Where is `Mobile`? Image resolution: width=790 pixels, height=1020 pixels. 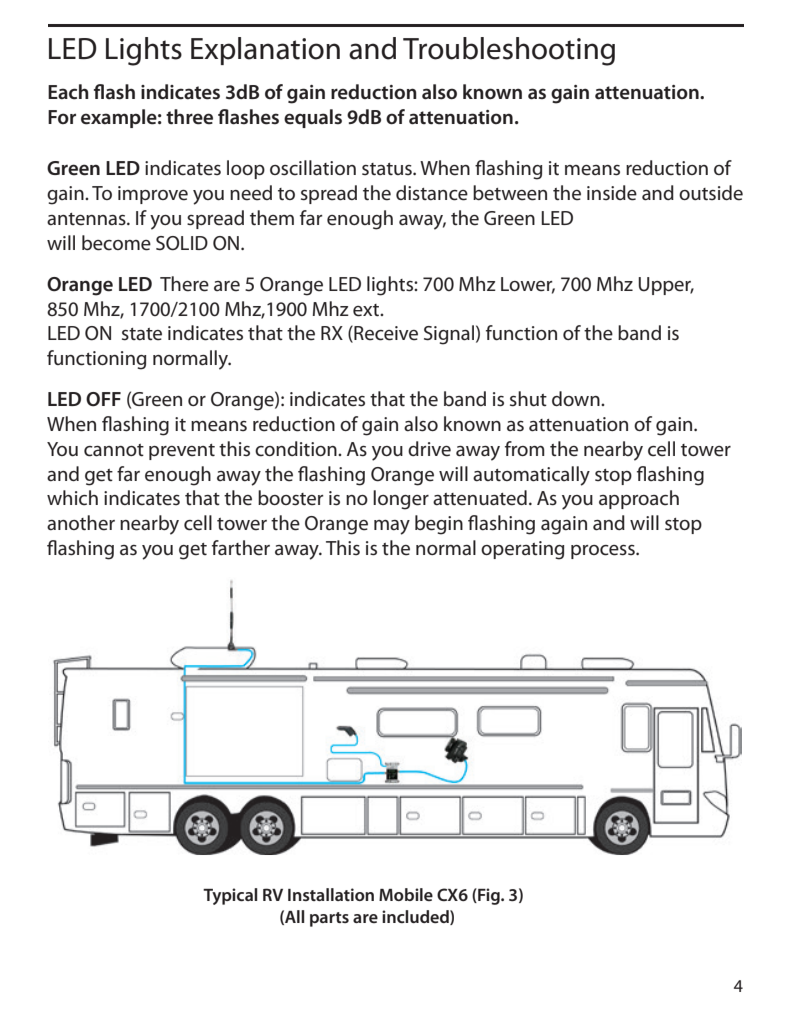 Mobile is located at coordinates (406, 894).
